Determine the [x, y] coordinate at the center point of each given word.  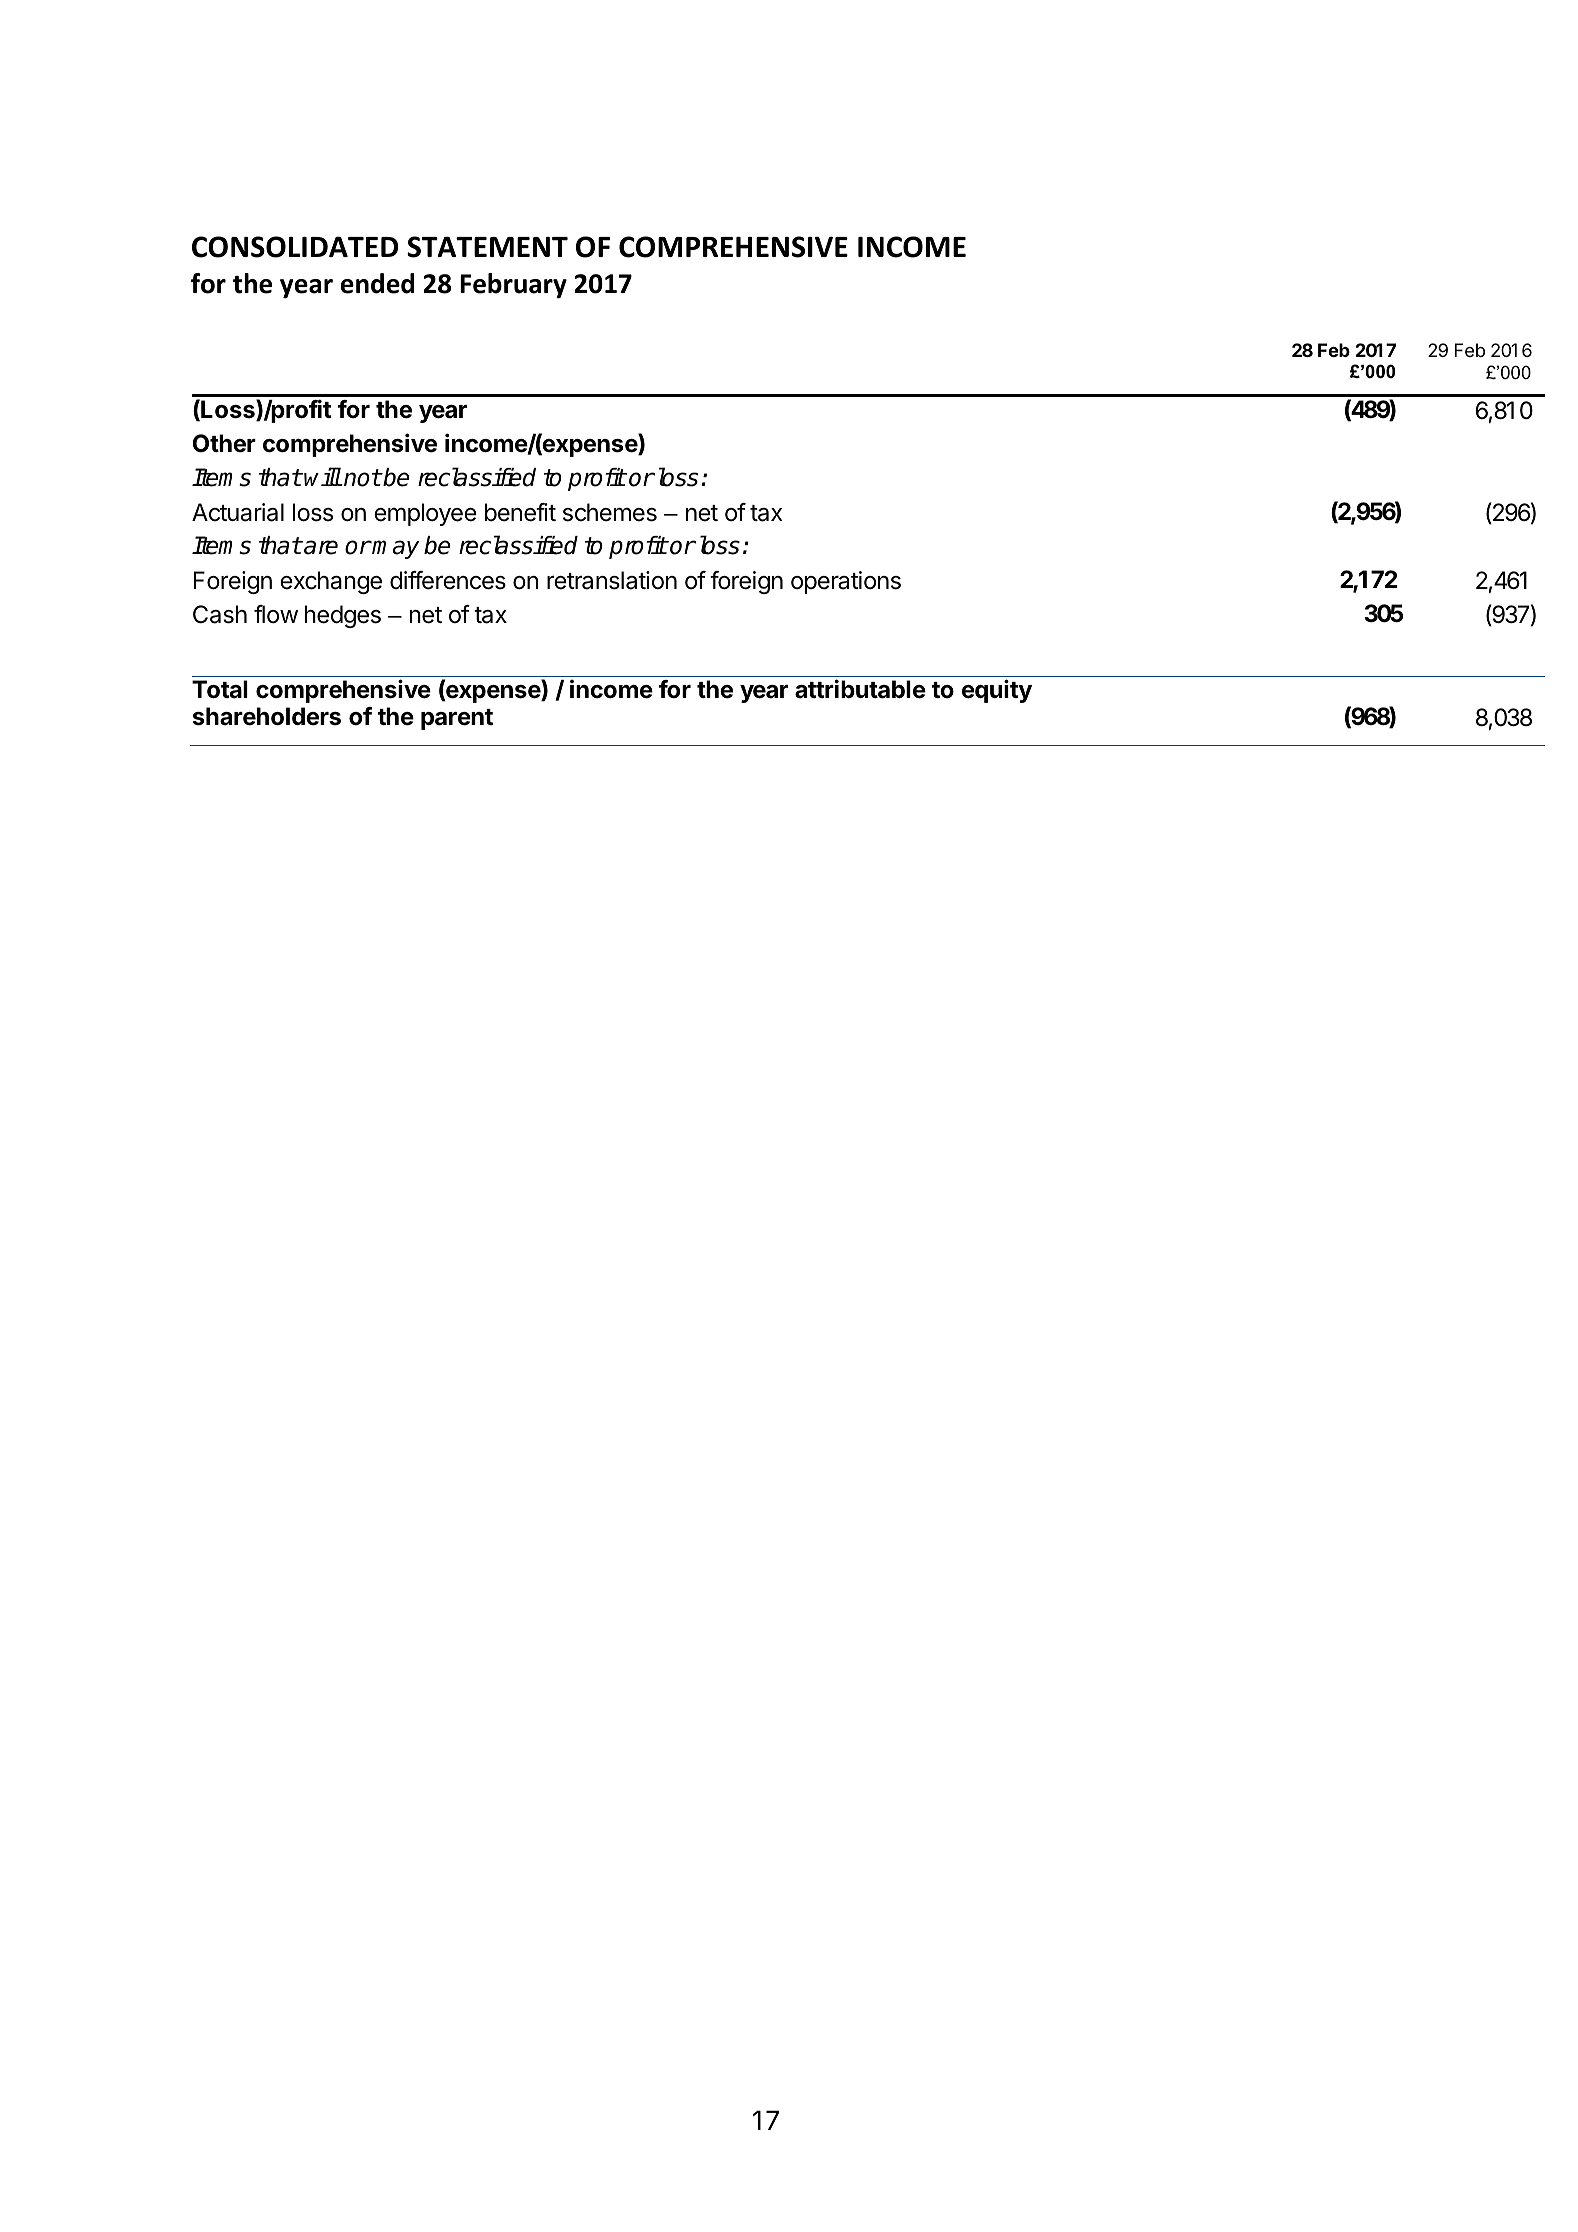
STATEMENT [487, 247]
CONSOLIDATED [295, 247]
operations [846, 582]
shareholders [267, 716]
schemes [610, 512]
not [361, 478]
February [513, 285]
